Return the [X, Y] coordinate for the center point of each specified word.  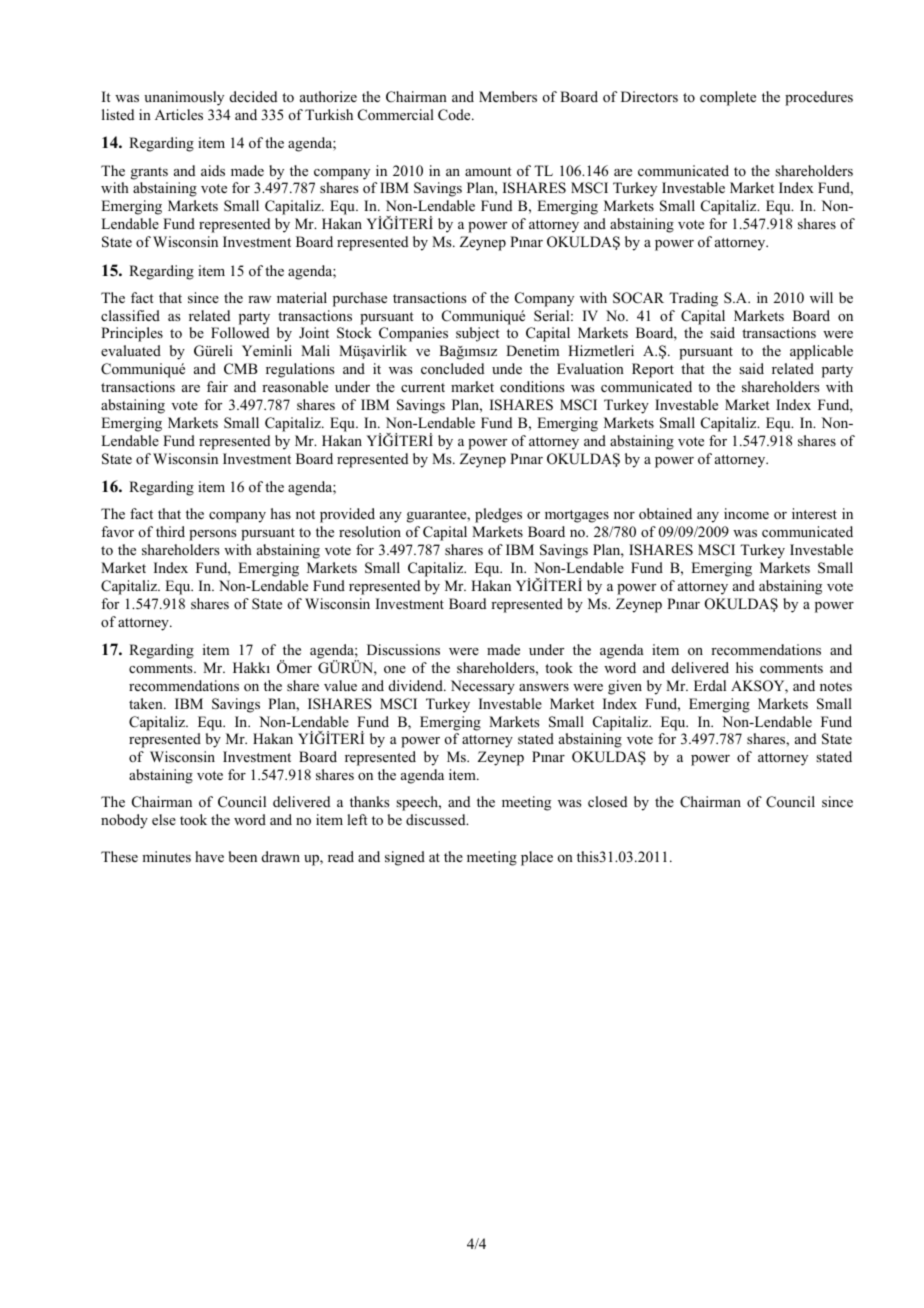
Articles [179, 114]
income [746, 513]
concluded [452, 368]
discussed [437, 819]
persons [212, 535]
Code [455, 115]
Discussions [403, 649]
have [209, 856]
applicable [821, 352]
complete [728, 98]
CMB [241, 369]
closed [607, 801]
